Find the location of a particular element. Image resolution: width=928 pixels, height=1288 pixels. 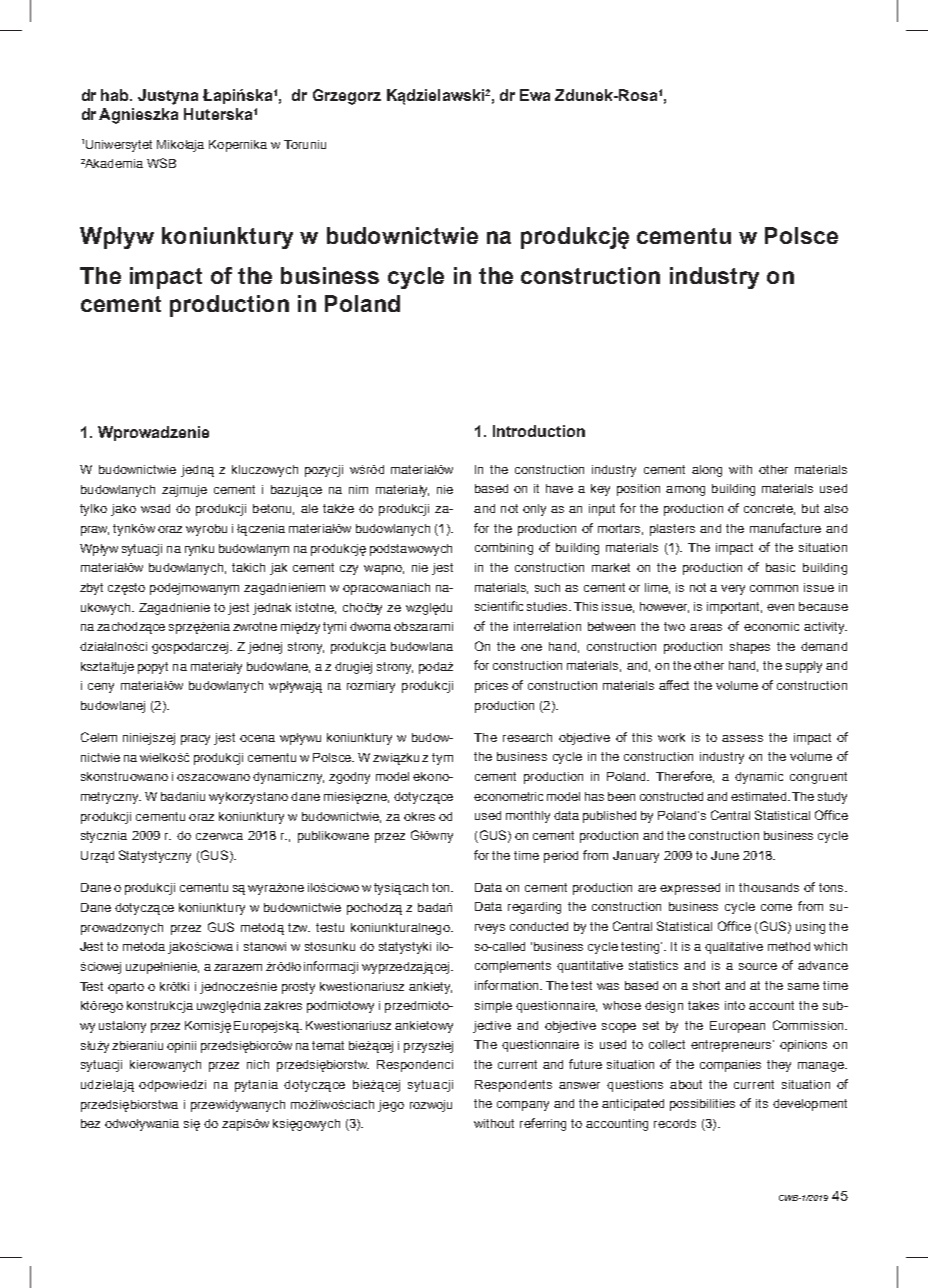

its is located at coordinates (762, 1103).
